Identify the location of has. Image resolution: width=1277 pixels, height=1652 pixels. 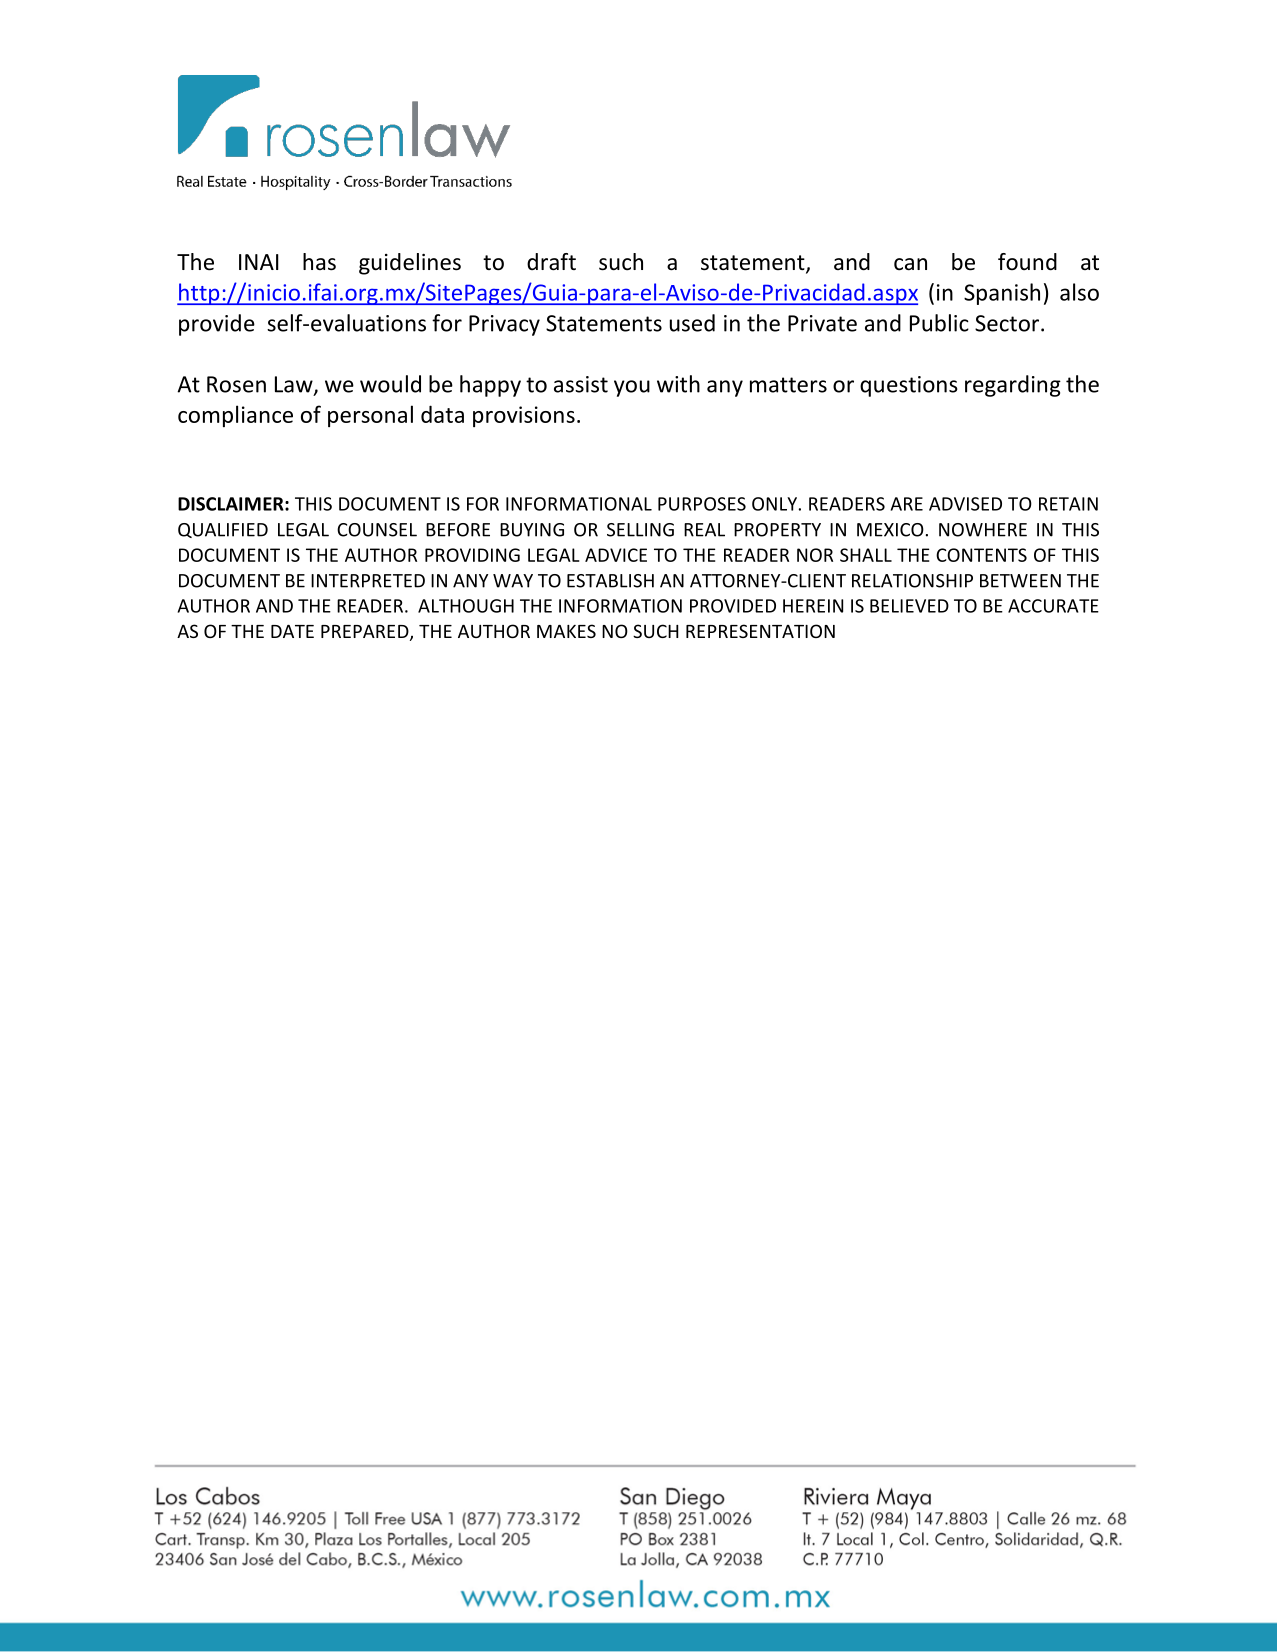
(319, 262).
